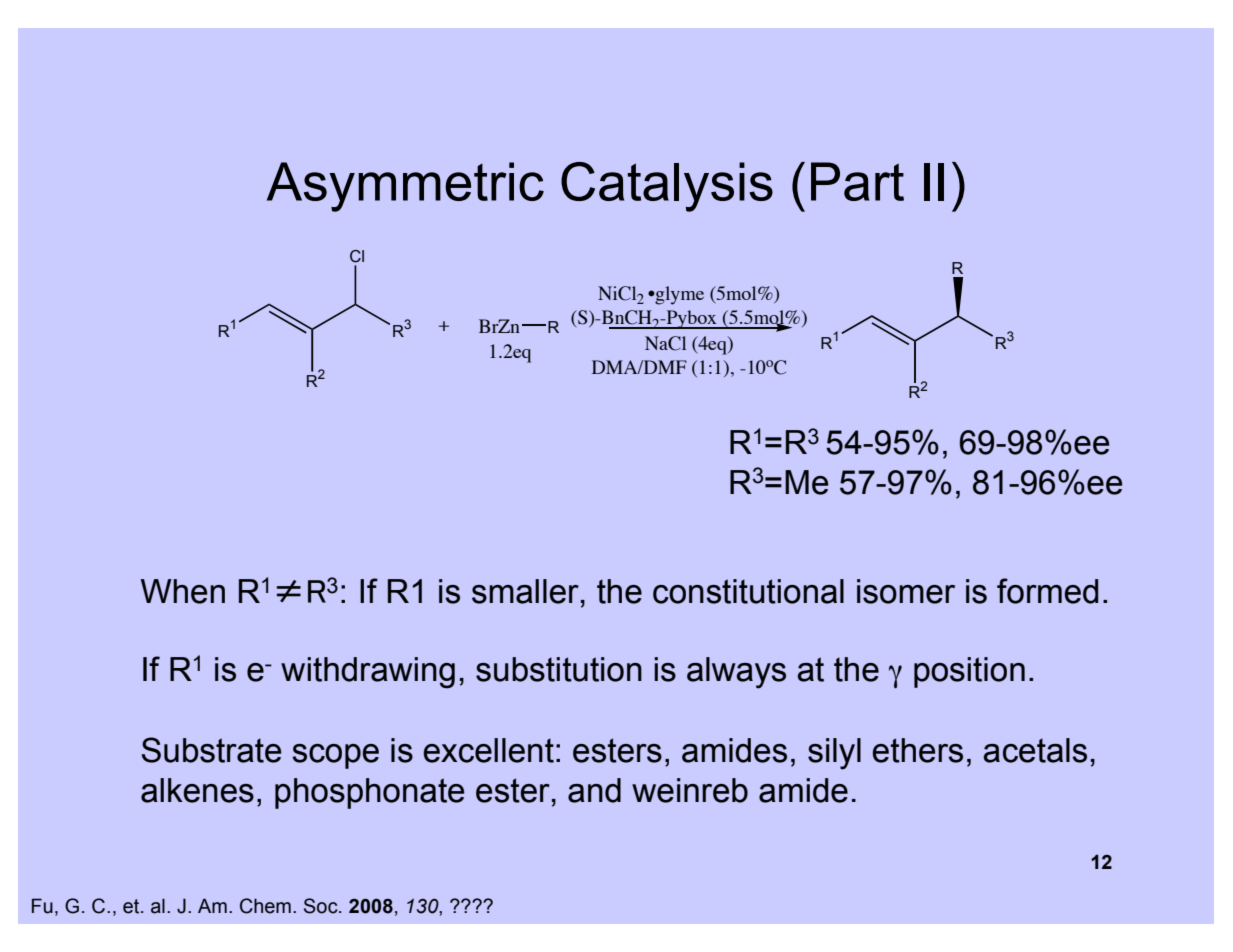  I want to click on substitution, so click(559, 669).
